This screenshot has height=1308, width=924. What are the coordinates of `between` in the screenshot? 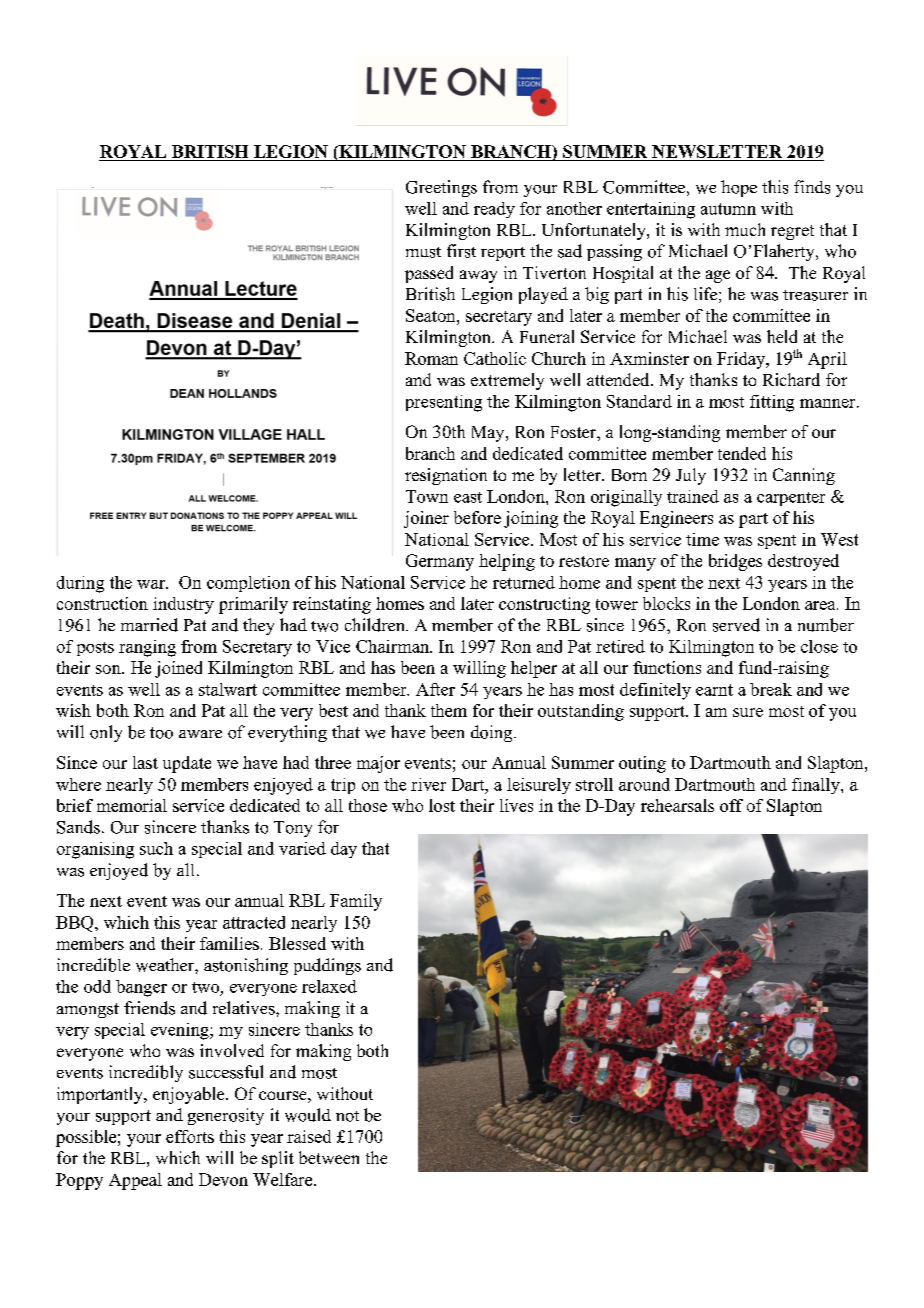 It's located at (329, 1157).
